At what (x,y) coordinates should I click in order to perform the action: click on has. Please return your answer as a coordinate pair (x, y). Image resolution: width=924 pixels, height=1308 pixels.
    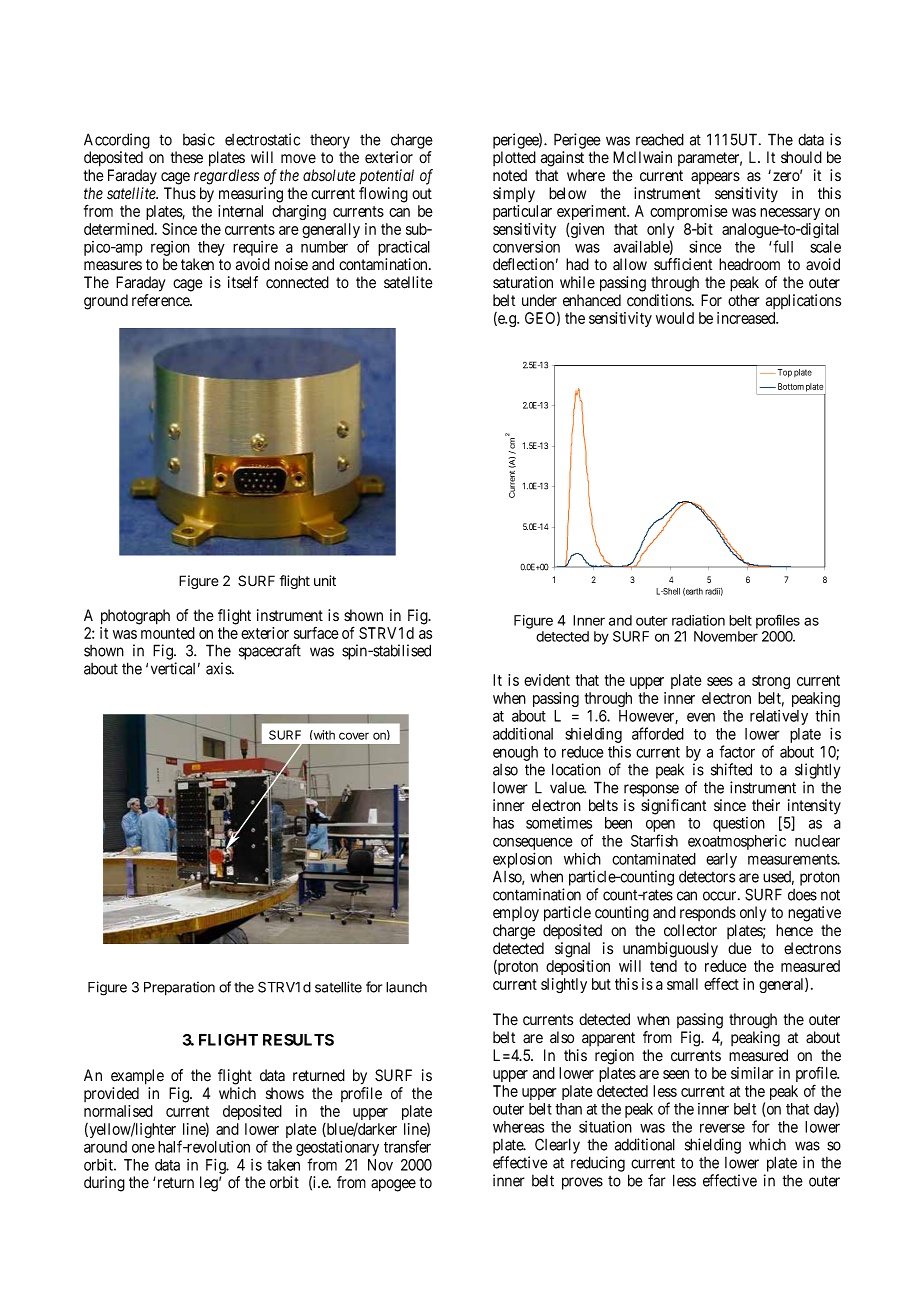
    Looking at the image, I should click on (503, 823).
